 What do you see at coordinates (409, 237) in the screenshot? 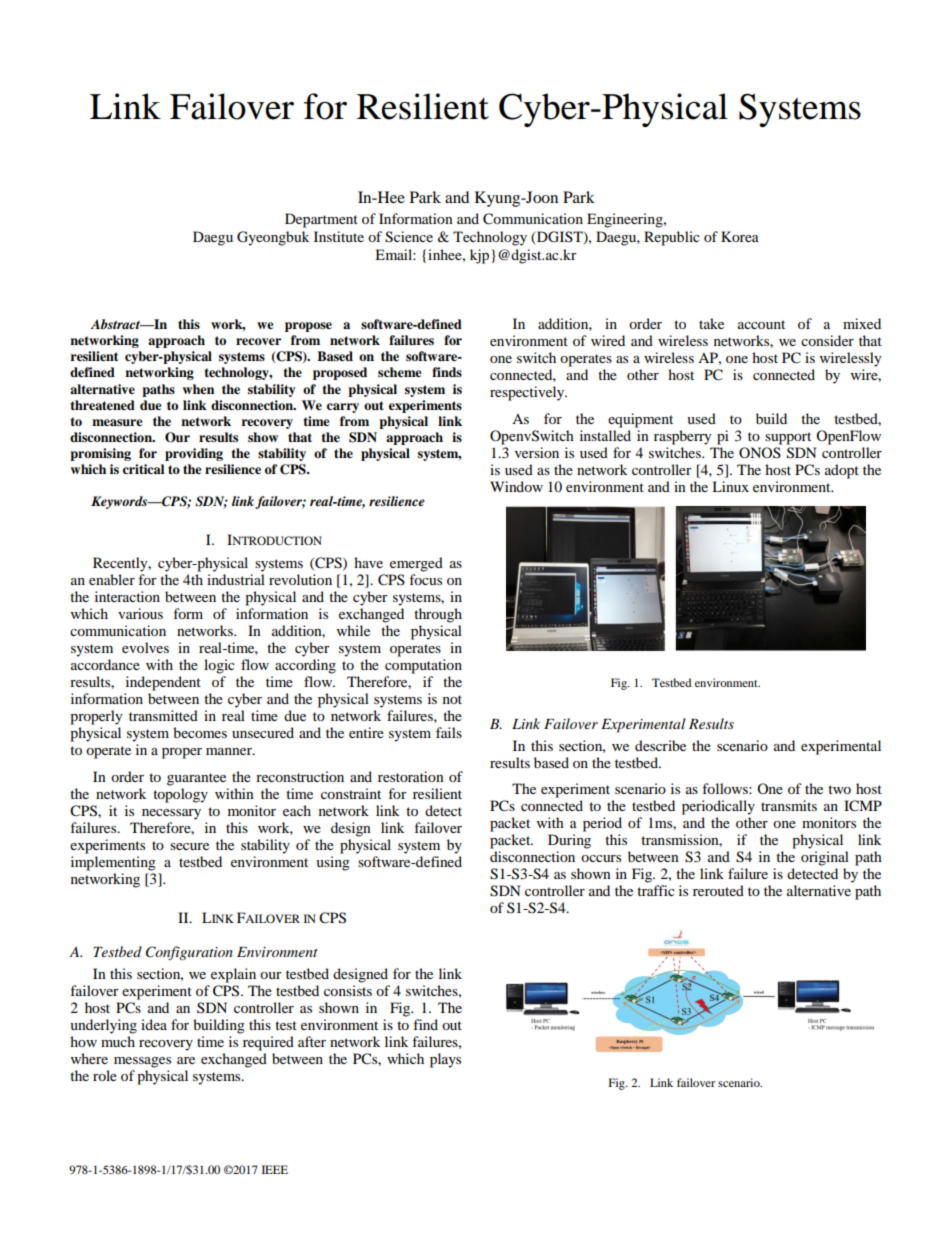
I see `Science` at bounding box center [409, 237].
